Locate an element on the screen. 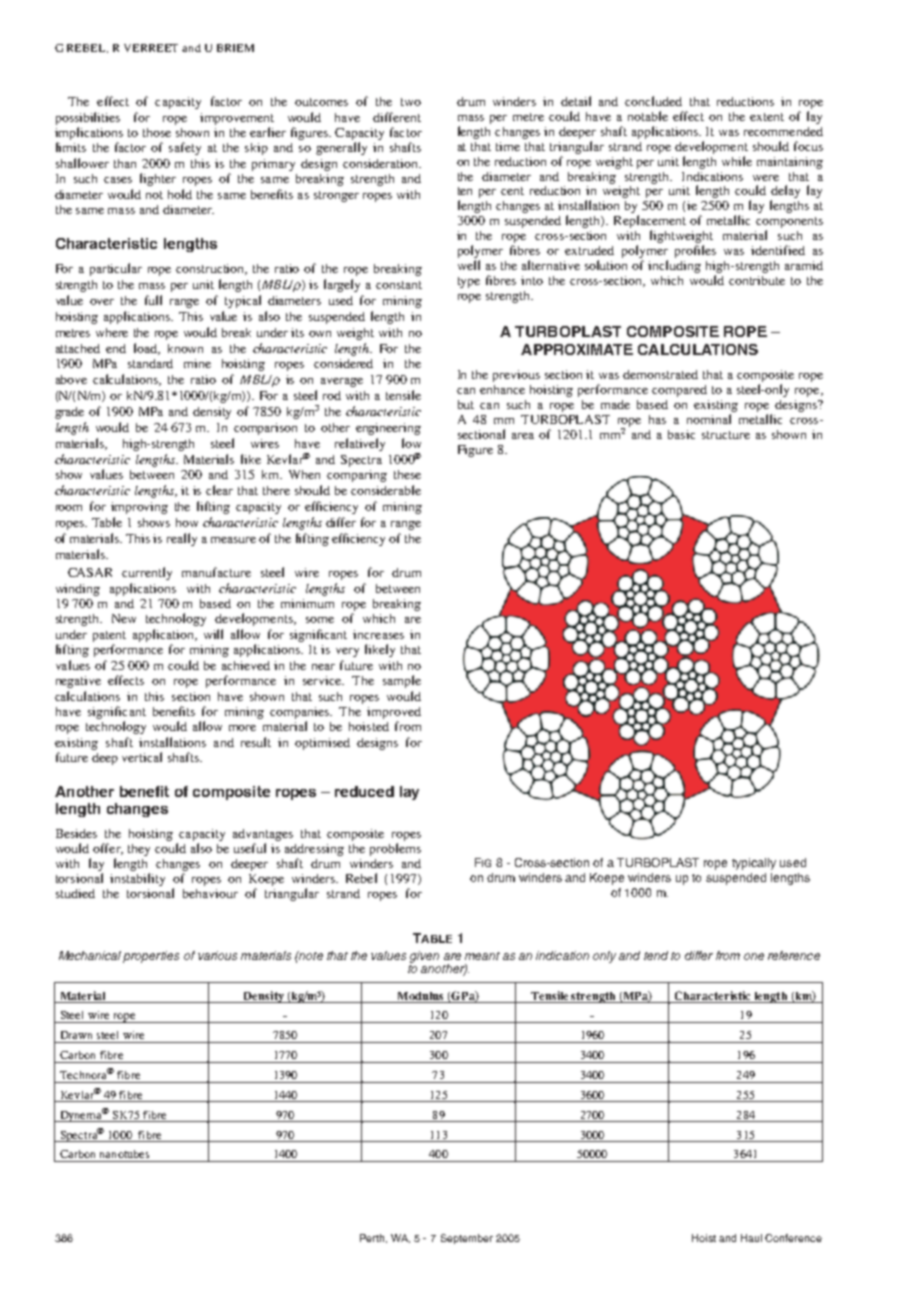 This screenshot has height=1308, width=924. nanotubes is located at coordinates (124, 1154).
